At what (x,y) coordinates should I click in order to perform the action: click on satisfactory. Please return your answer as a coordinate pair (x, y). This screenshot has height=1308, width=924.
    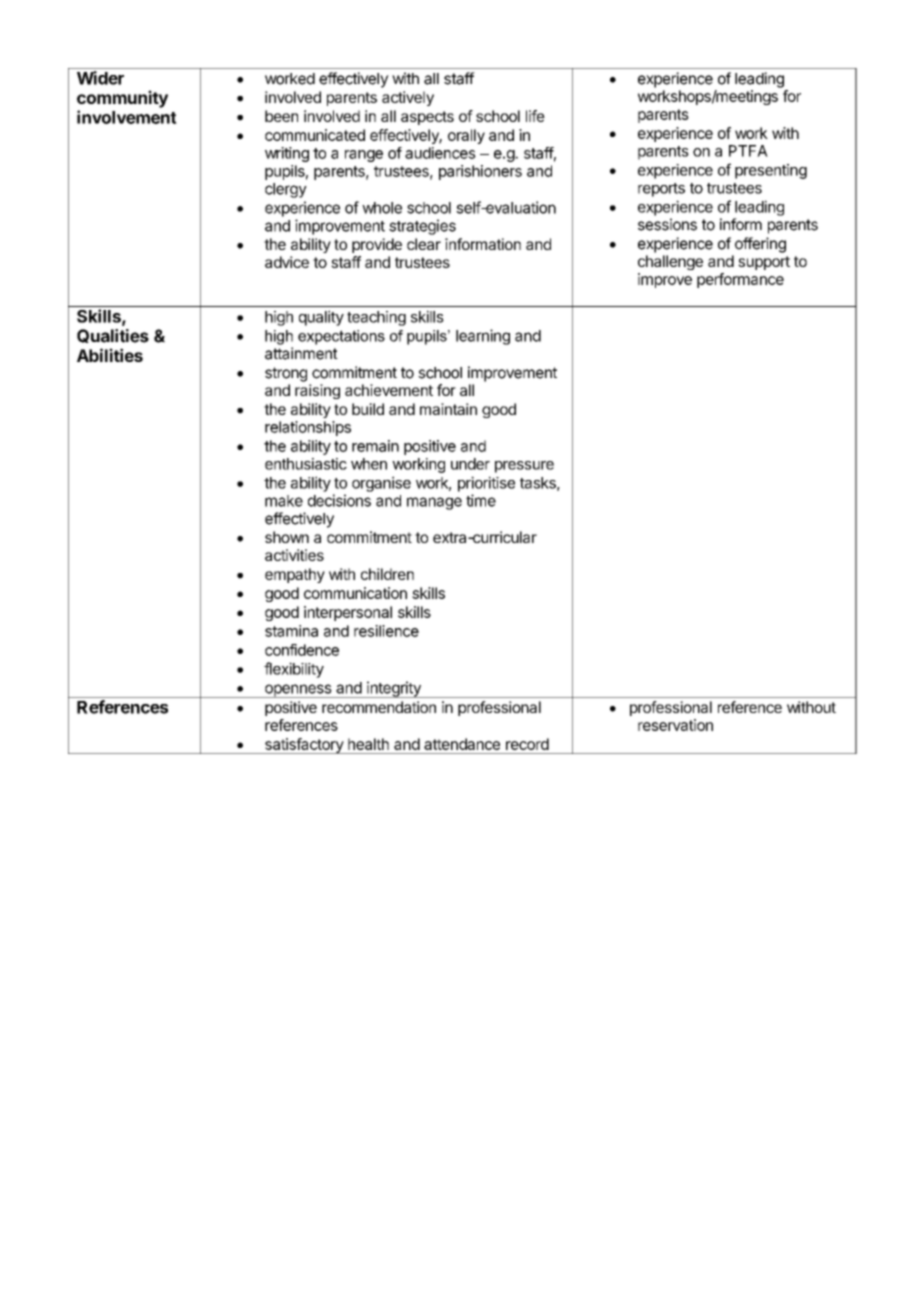
    Looking at the image, I should click on (304, 746).
